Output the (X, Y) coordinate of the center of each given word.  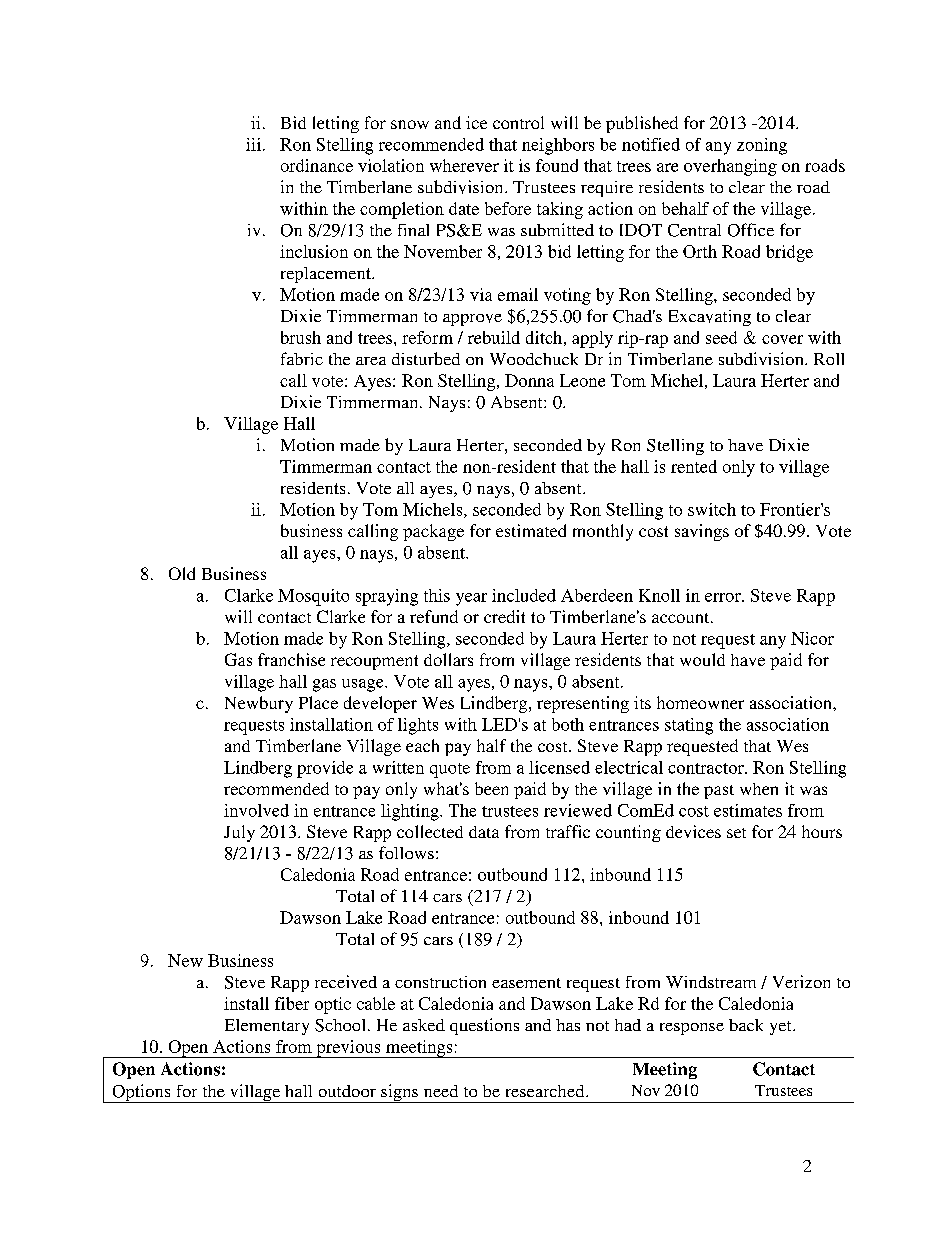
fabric (302, 358)
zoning (762, 146)
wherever (464, 165)
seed (721, 337)
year (471, 599)
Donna (529, 380)
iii (253, 144)
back (746, 1025)
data (484, 832)
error (724, 597)
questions (484, 1026)
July (239, 833)
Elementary (267, 1027)
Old (182, 573)
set (736, 833)
